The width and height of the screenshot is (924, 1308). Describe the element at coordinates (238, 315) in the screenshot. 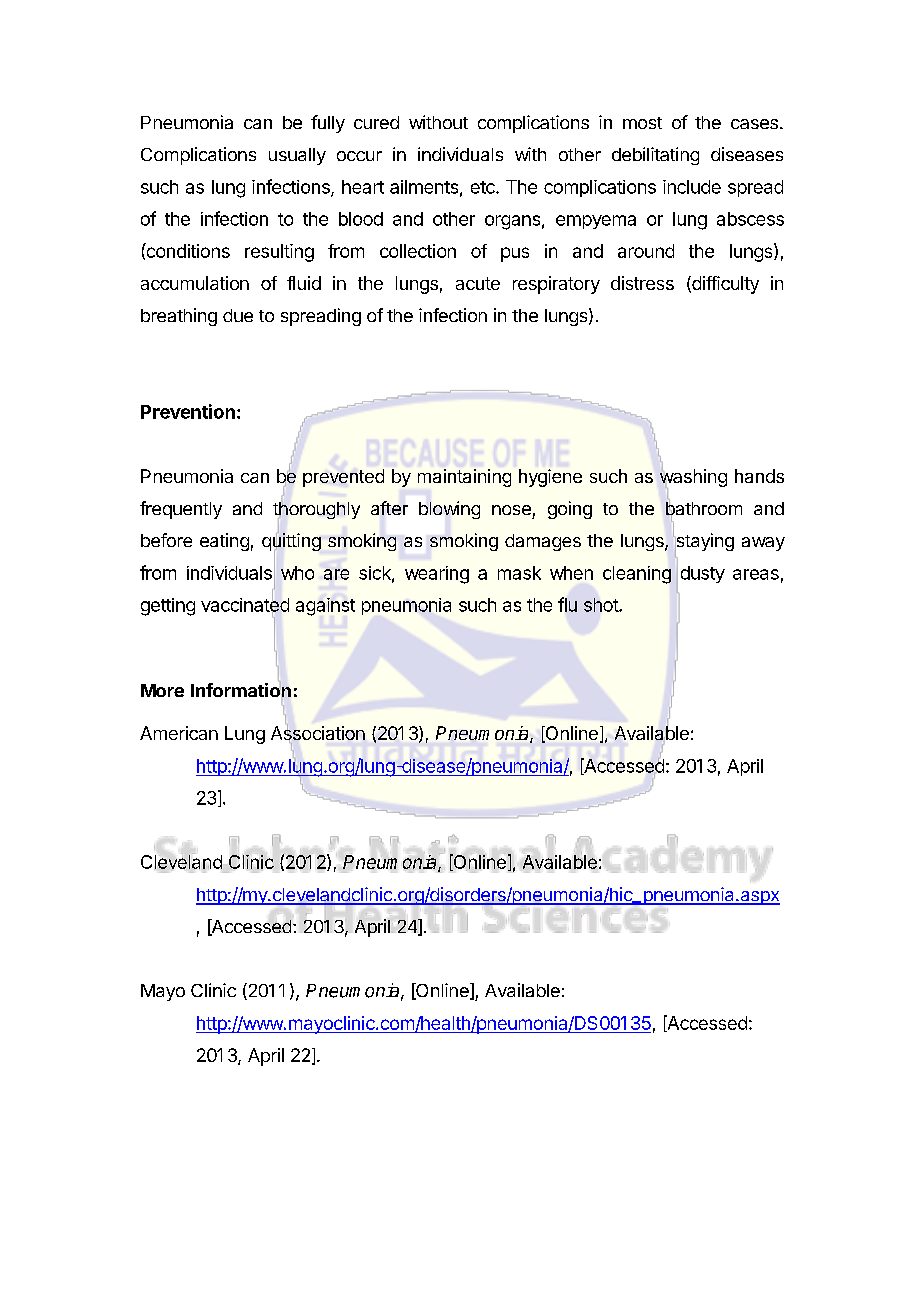

I see `due` at that location.
